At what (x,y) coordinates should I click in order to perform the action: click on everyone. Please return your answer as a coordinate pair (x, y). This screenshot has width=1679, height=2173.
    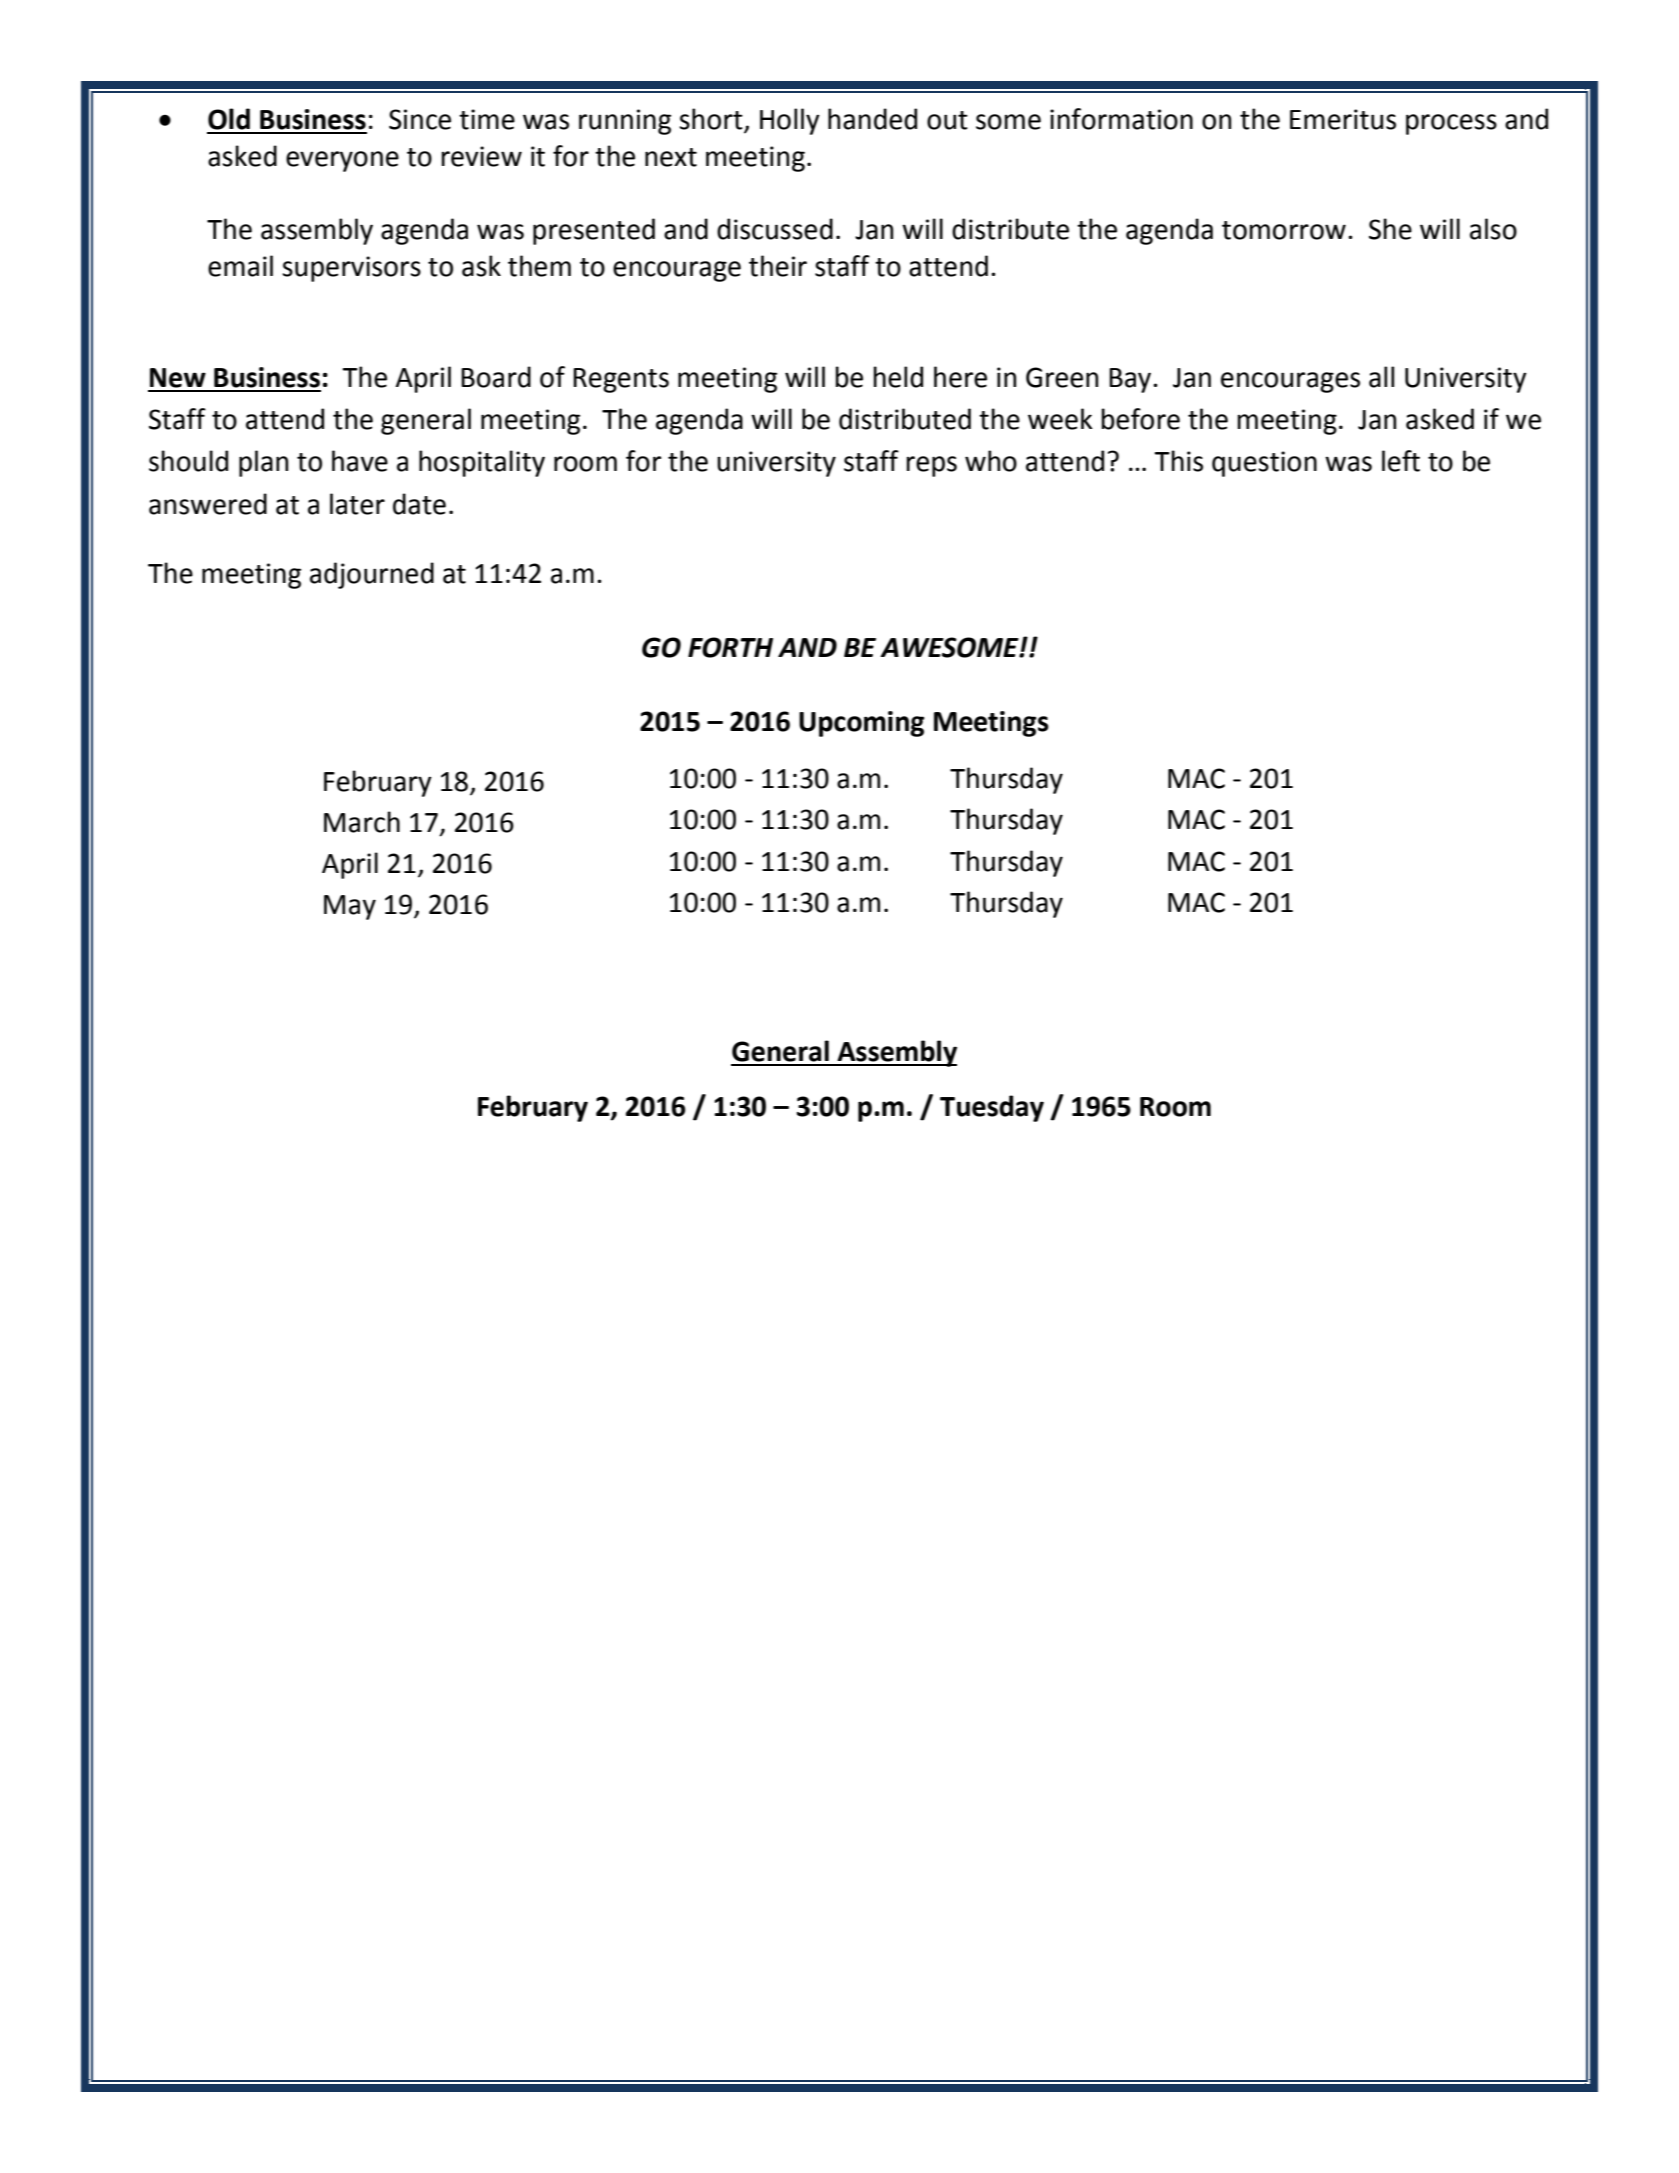
    Looking at the image, I should click on (342, 161).
